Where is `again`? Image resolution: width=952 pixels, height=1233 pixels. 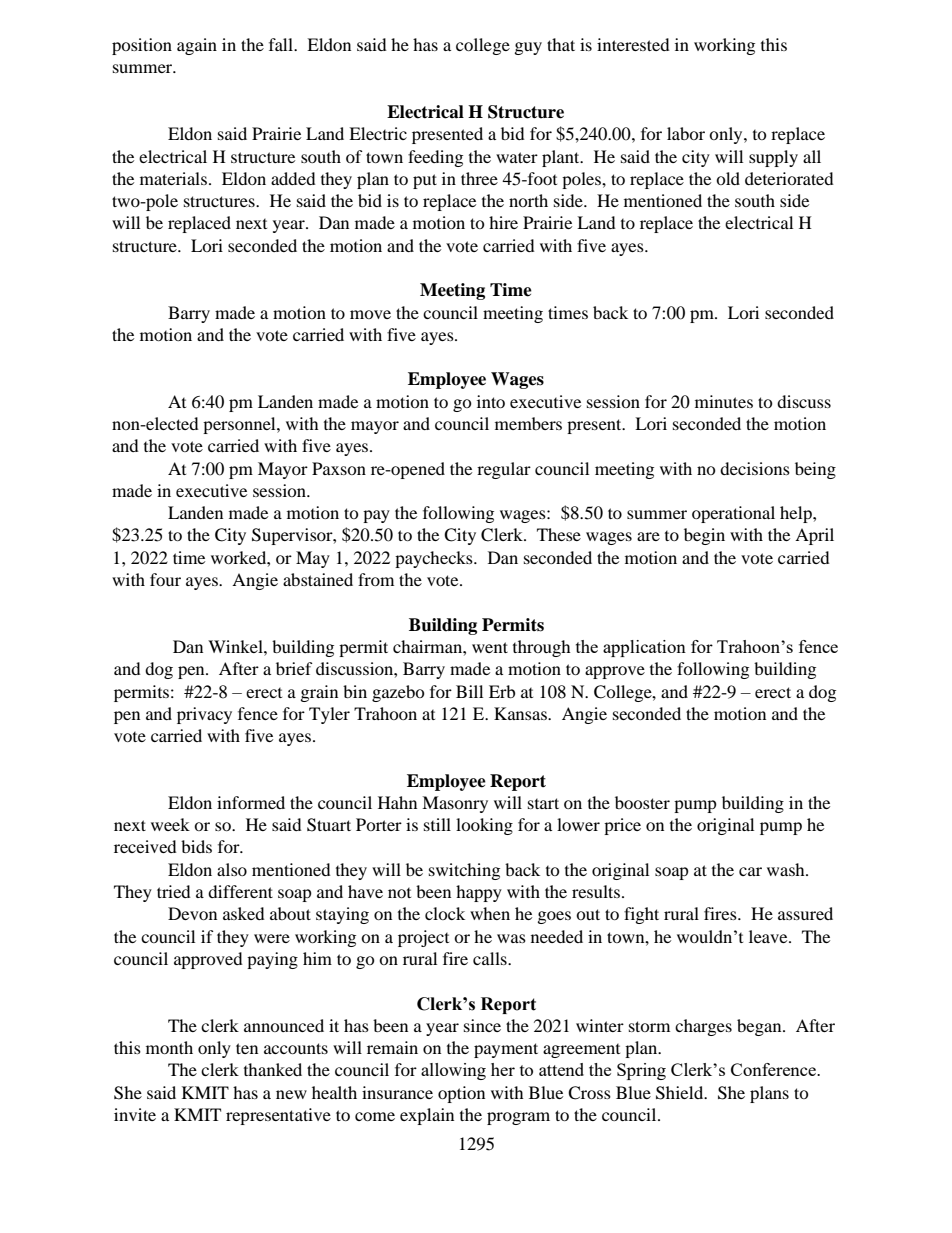
again is located at coordinates (197, 46).
